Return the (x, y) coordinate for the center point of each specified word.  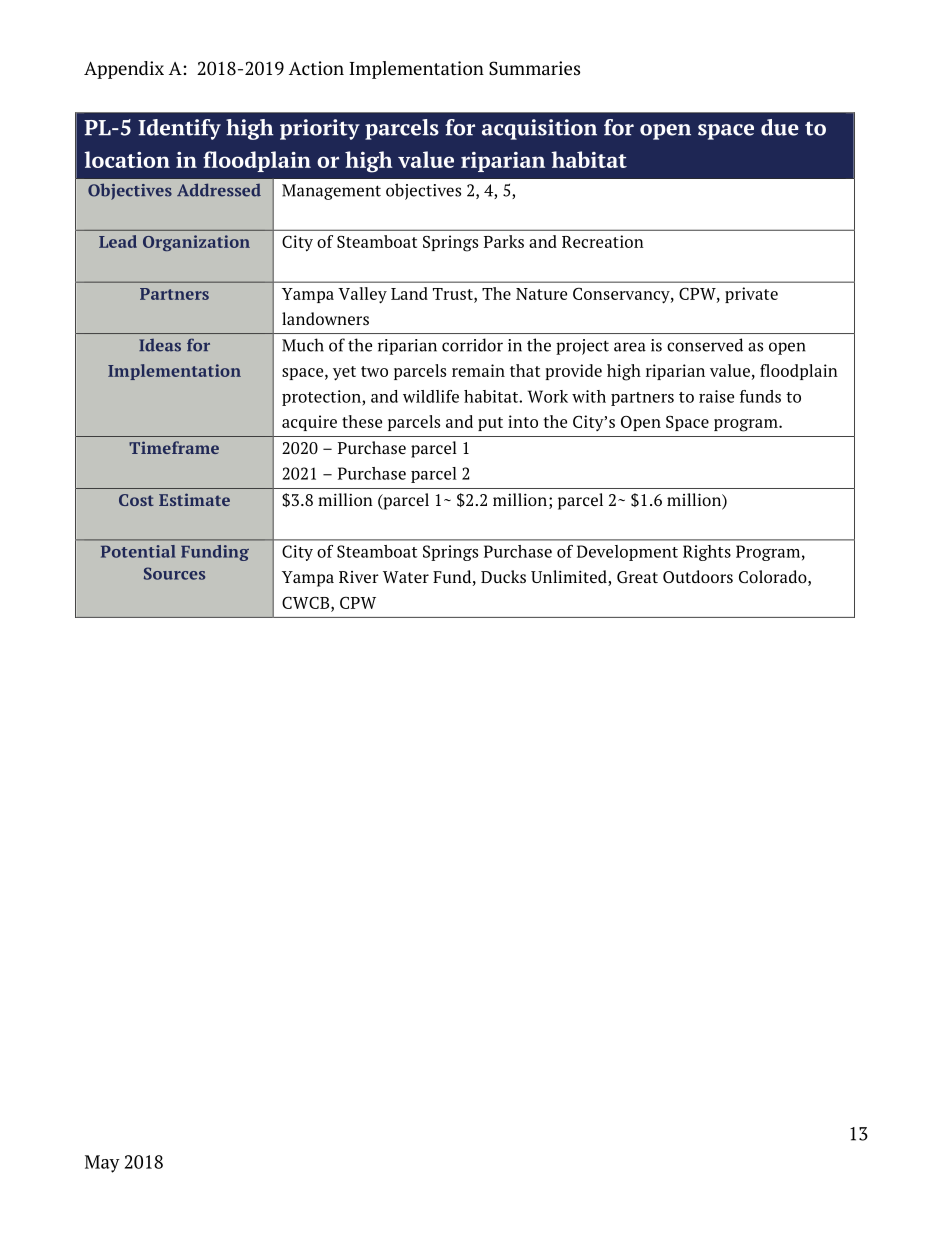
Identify (179, 129)
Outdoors (698, 576)
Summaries (534, 68)
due (780, 127)
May (102, 1164)
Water (406, 577)
